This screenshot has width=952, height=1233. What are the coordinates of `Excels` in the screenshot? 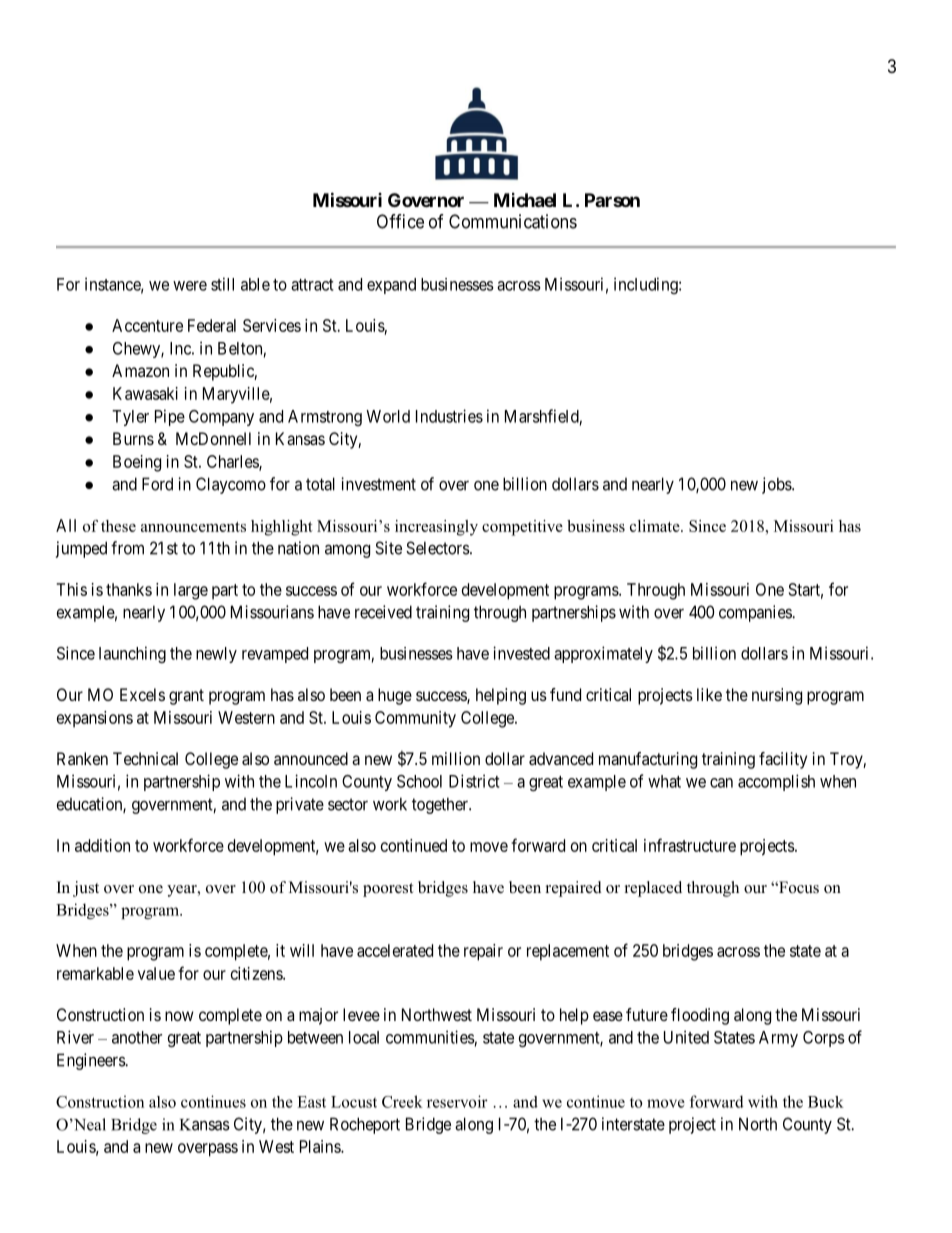 It's located at (142, 694).
